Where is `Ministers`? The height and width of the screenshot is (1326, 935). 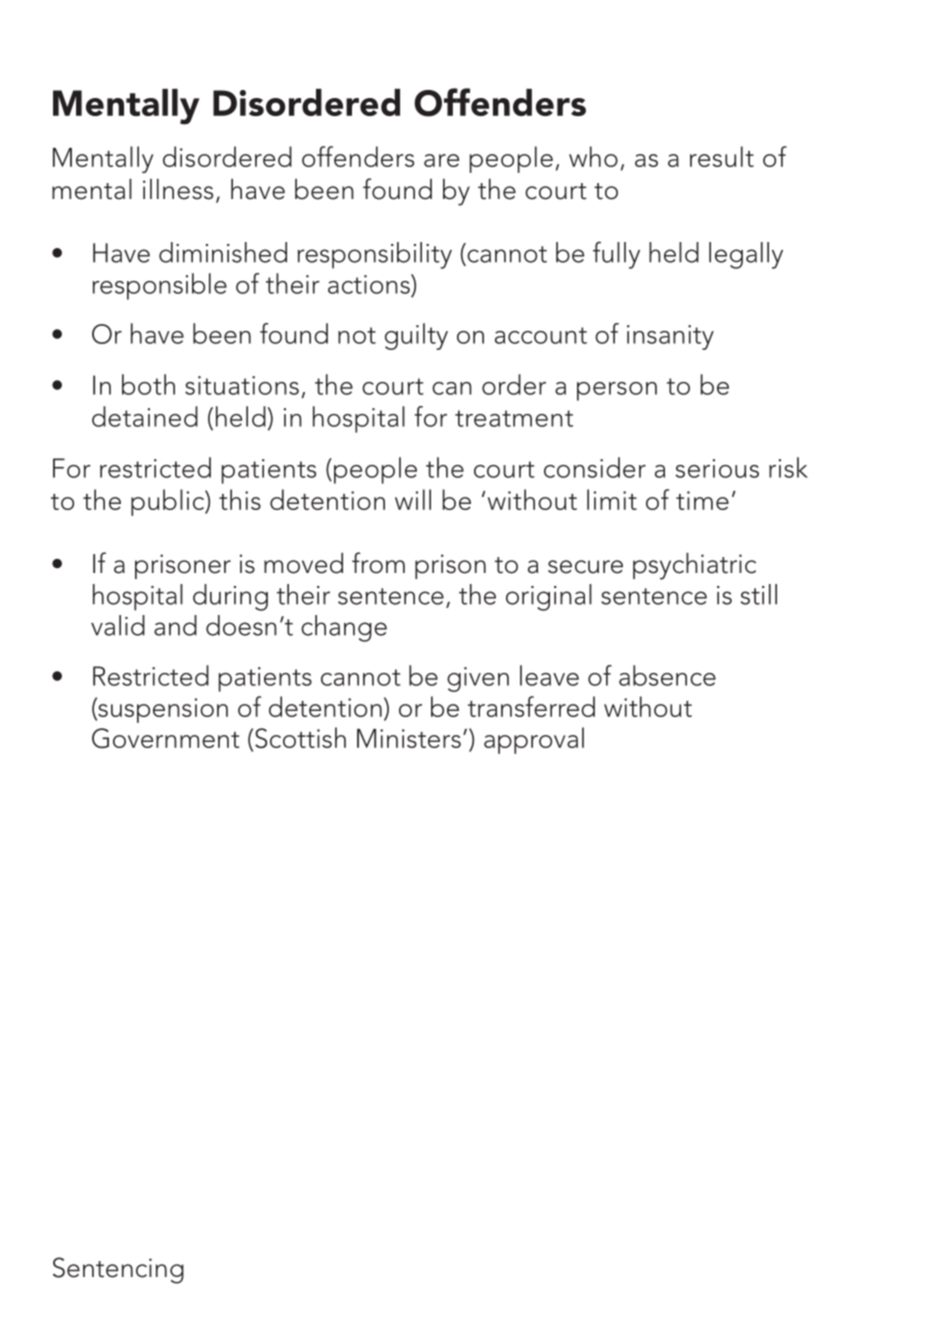
Ministers is located at coordinates (409, 738).
